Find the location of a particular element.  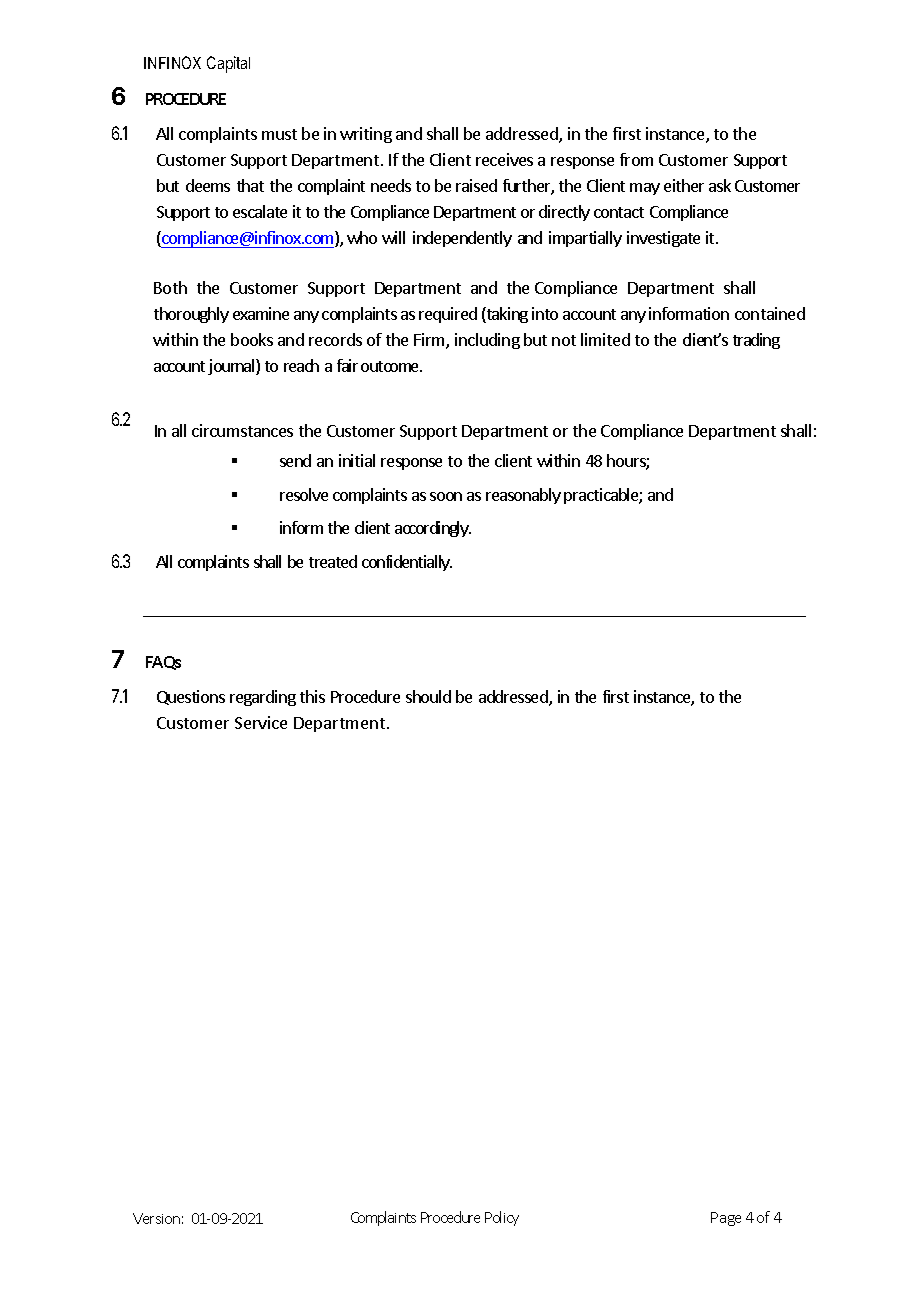

hours is located at coordinates (627, 462).
